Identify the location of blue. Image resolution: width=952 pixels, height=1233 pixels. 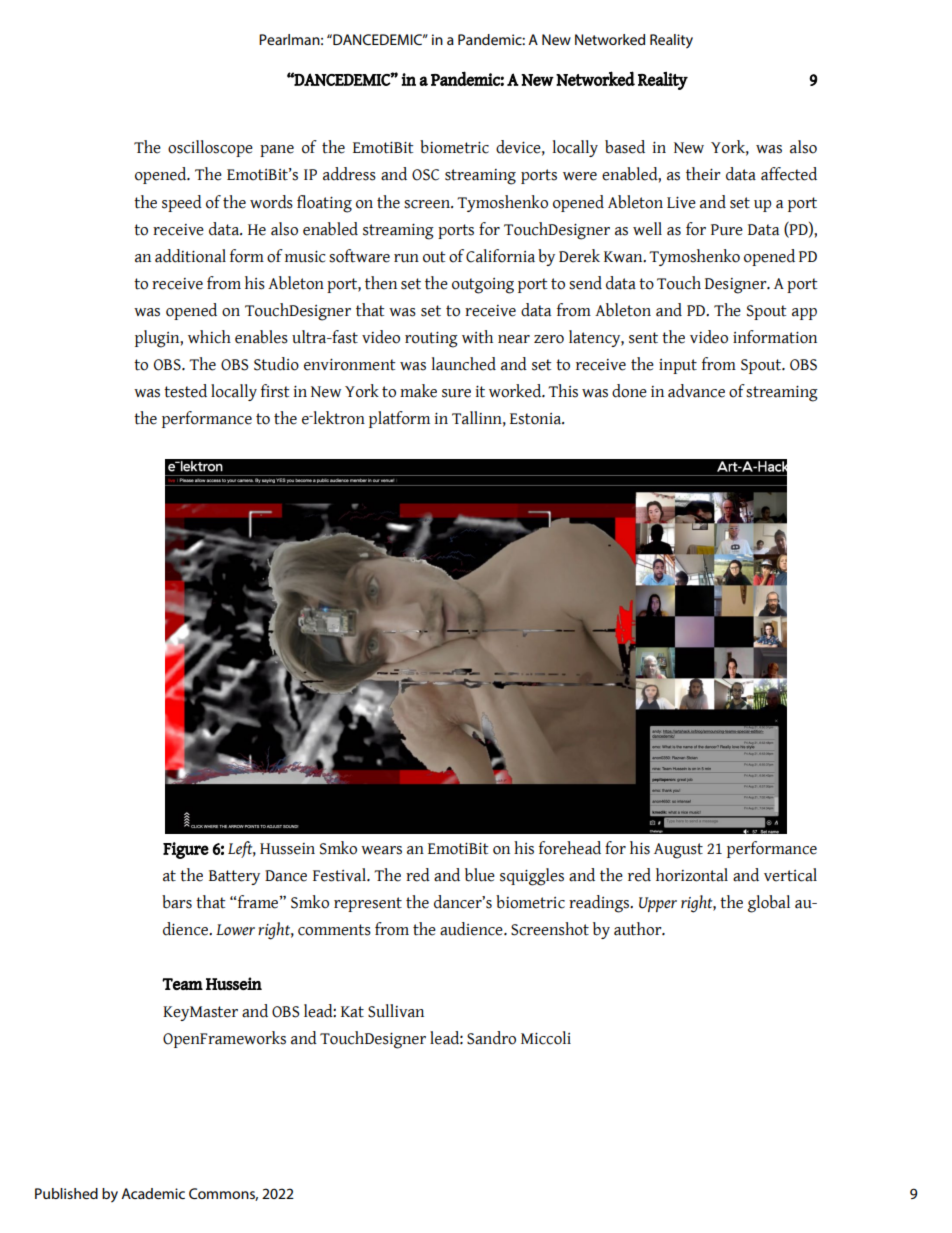
(480, 875).
